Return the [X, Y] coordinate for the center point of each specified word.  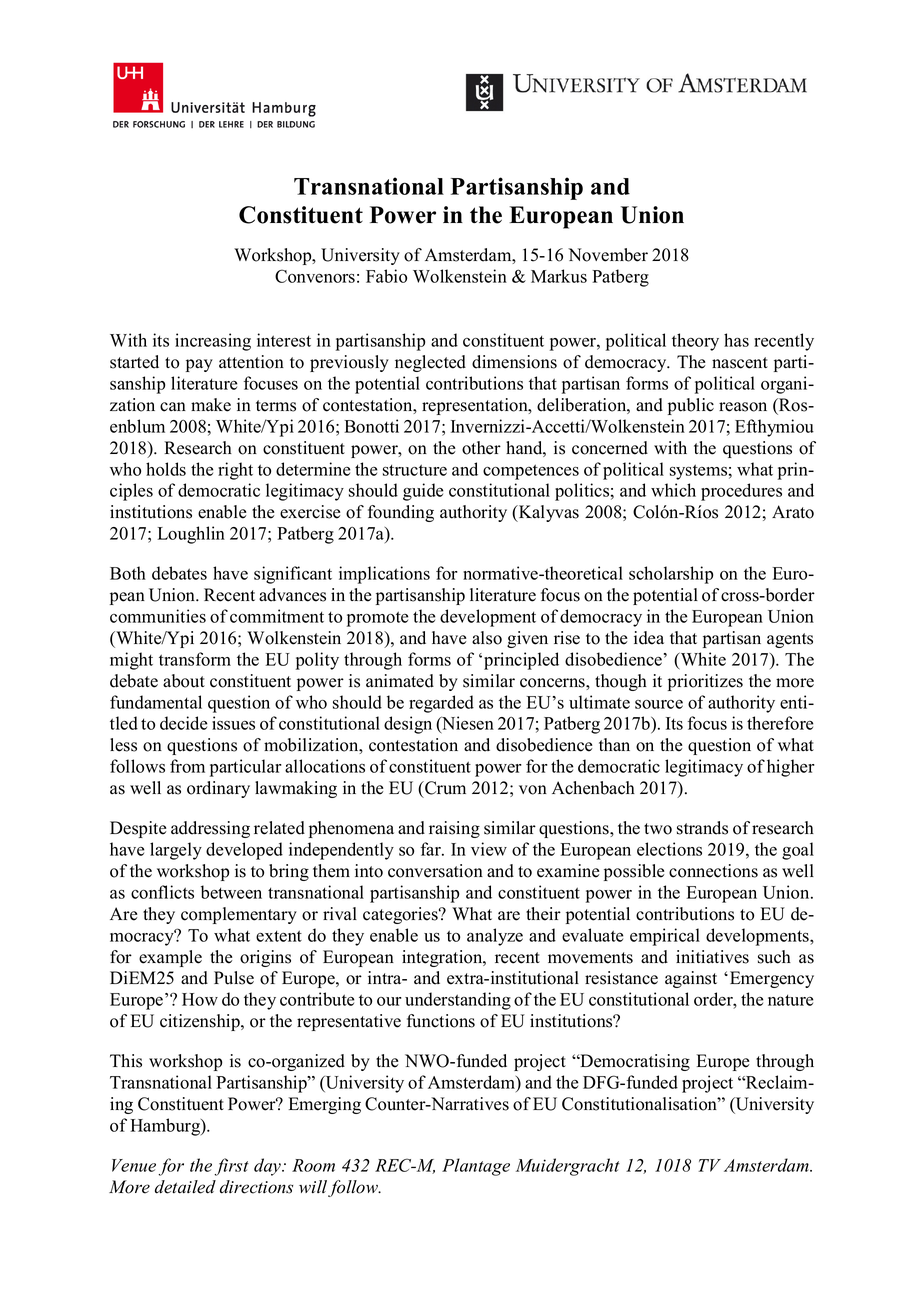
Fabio [386, 276]
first [231, 1167]
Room [313, 1165]
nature [790, 1000]
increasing [213, 342]
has [736, 340]
